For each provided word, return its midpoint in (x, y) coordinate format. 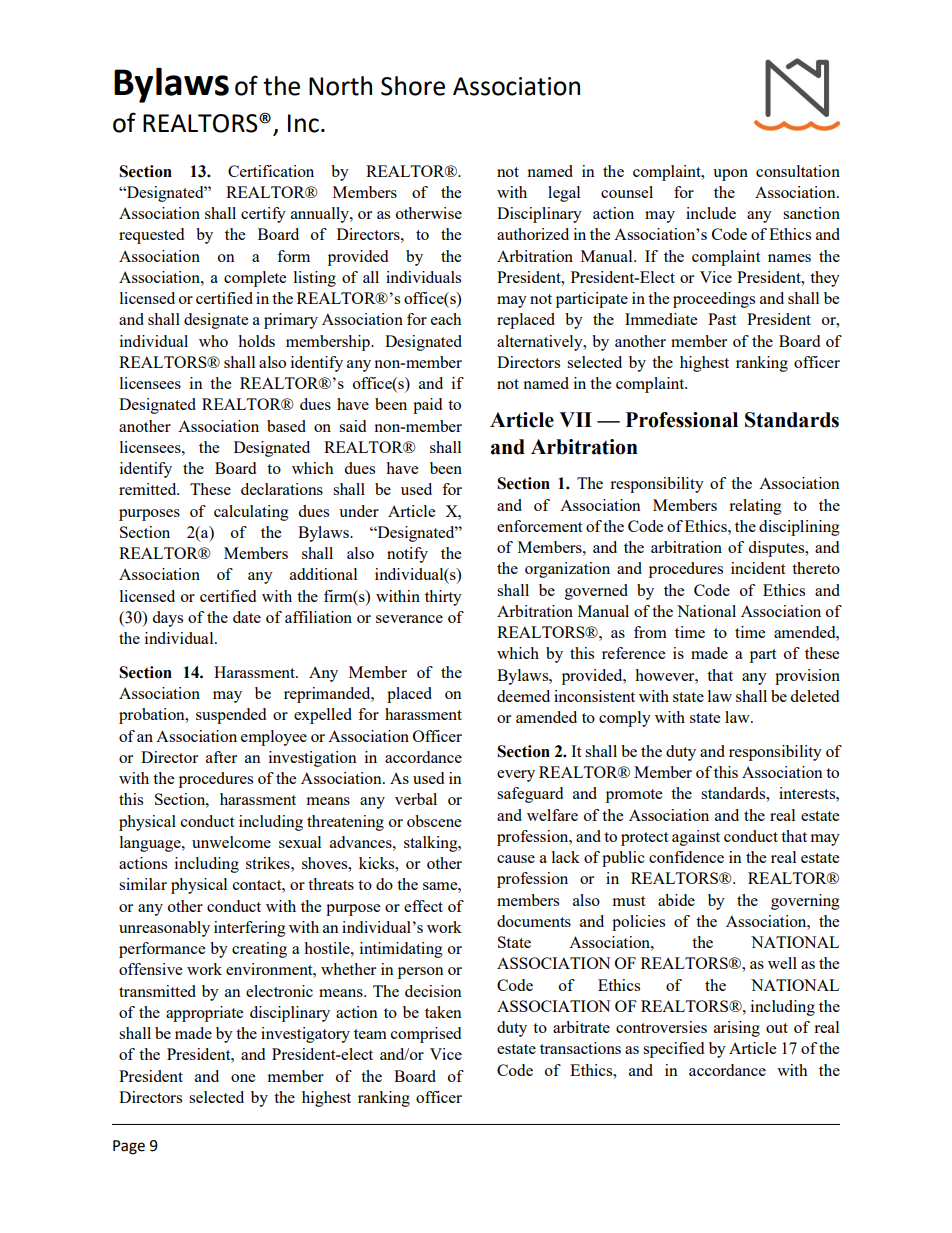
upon (730, 175)
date (247, 617)
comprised (426, 1035)
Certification (271, 171)
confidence (686, 857)
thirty (443, 598)
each (446, 319)
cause (516, 859)
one (243, 1078)
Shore (413, 86)
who (213, 341)
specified (673, 1050)
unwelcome (231, 842)
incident (758, 568)
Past (722, 319)
